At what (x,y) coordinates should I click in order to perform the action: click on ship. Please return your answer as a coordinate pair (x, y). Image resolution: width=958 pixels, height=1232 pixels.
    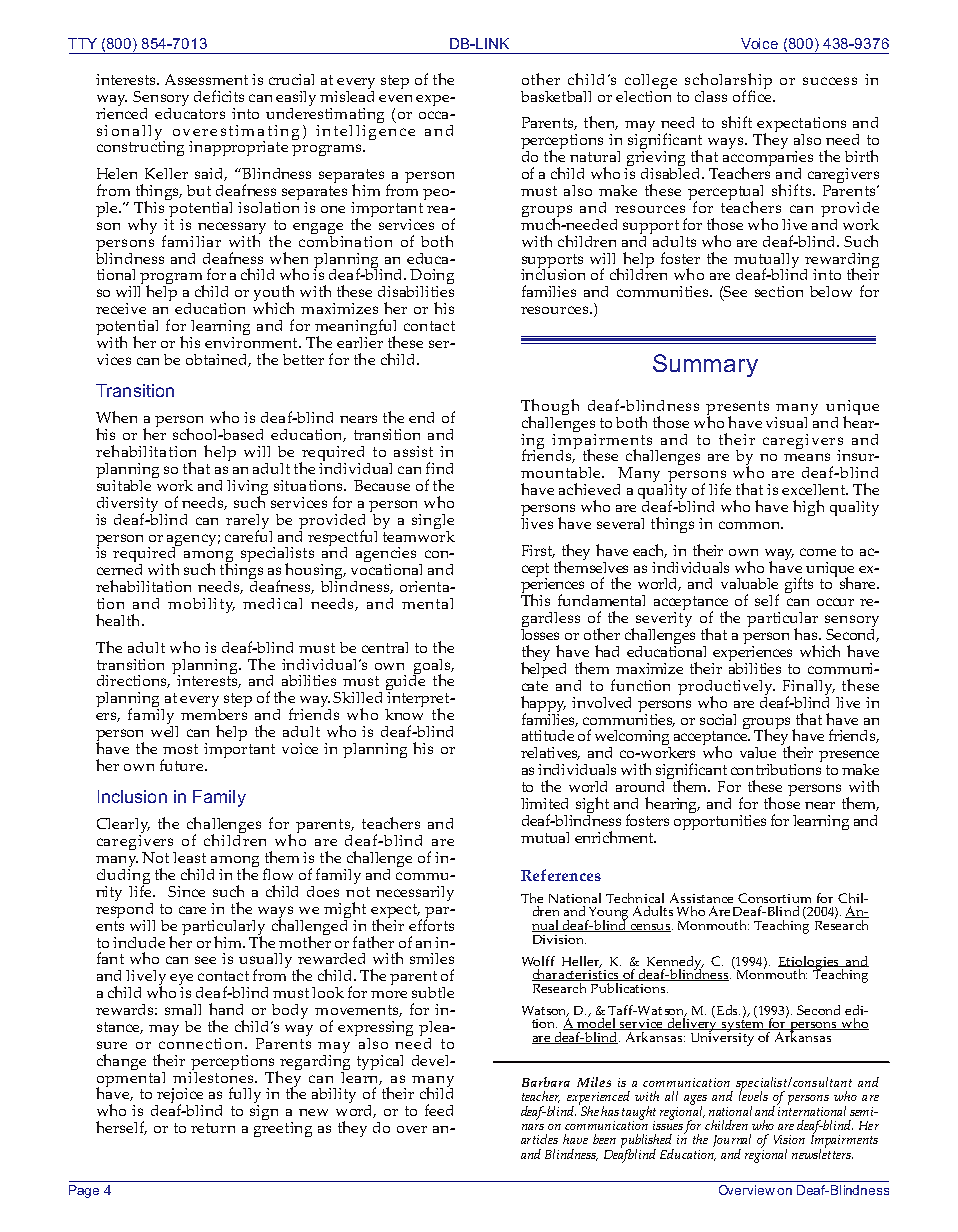
    Looking at the image, I should click on (756, 82).
